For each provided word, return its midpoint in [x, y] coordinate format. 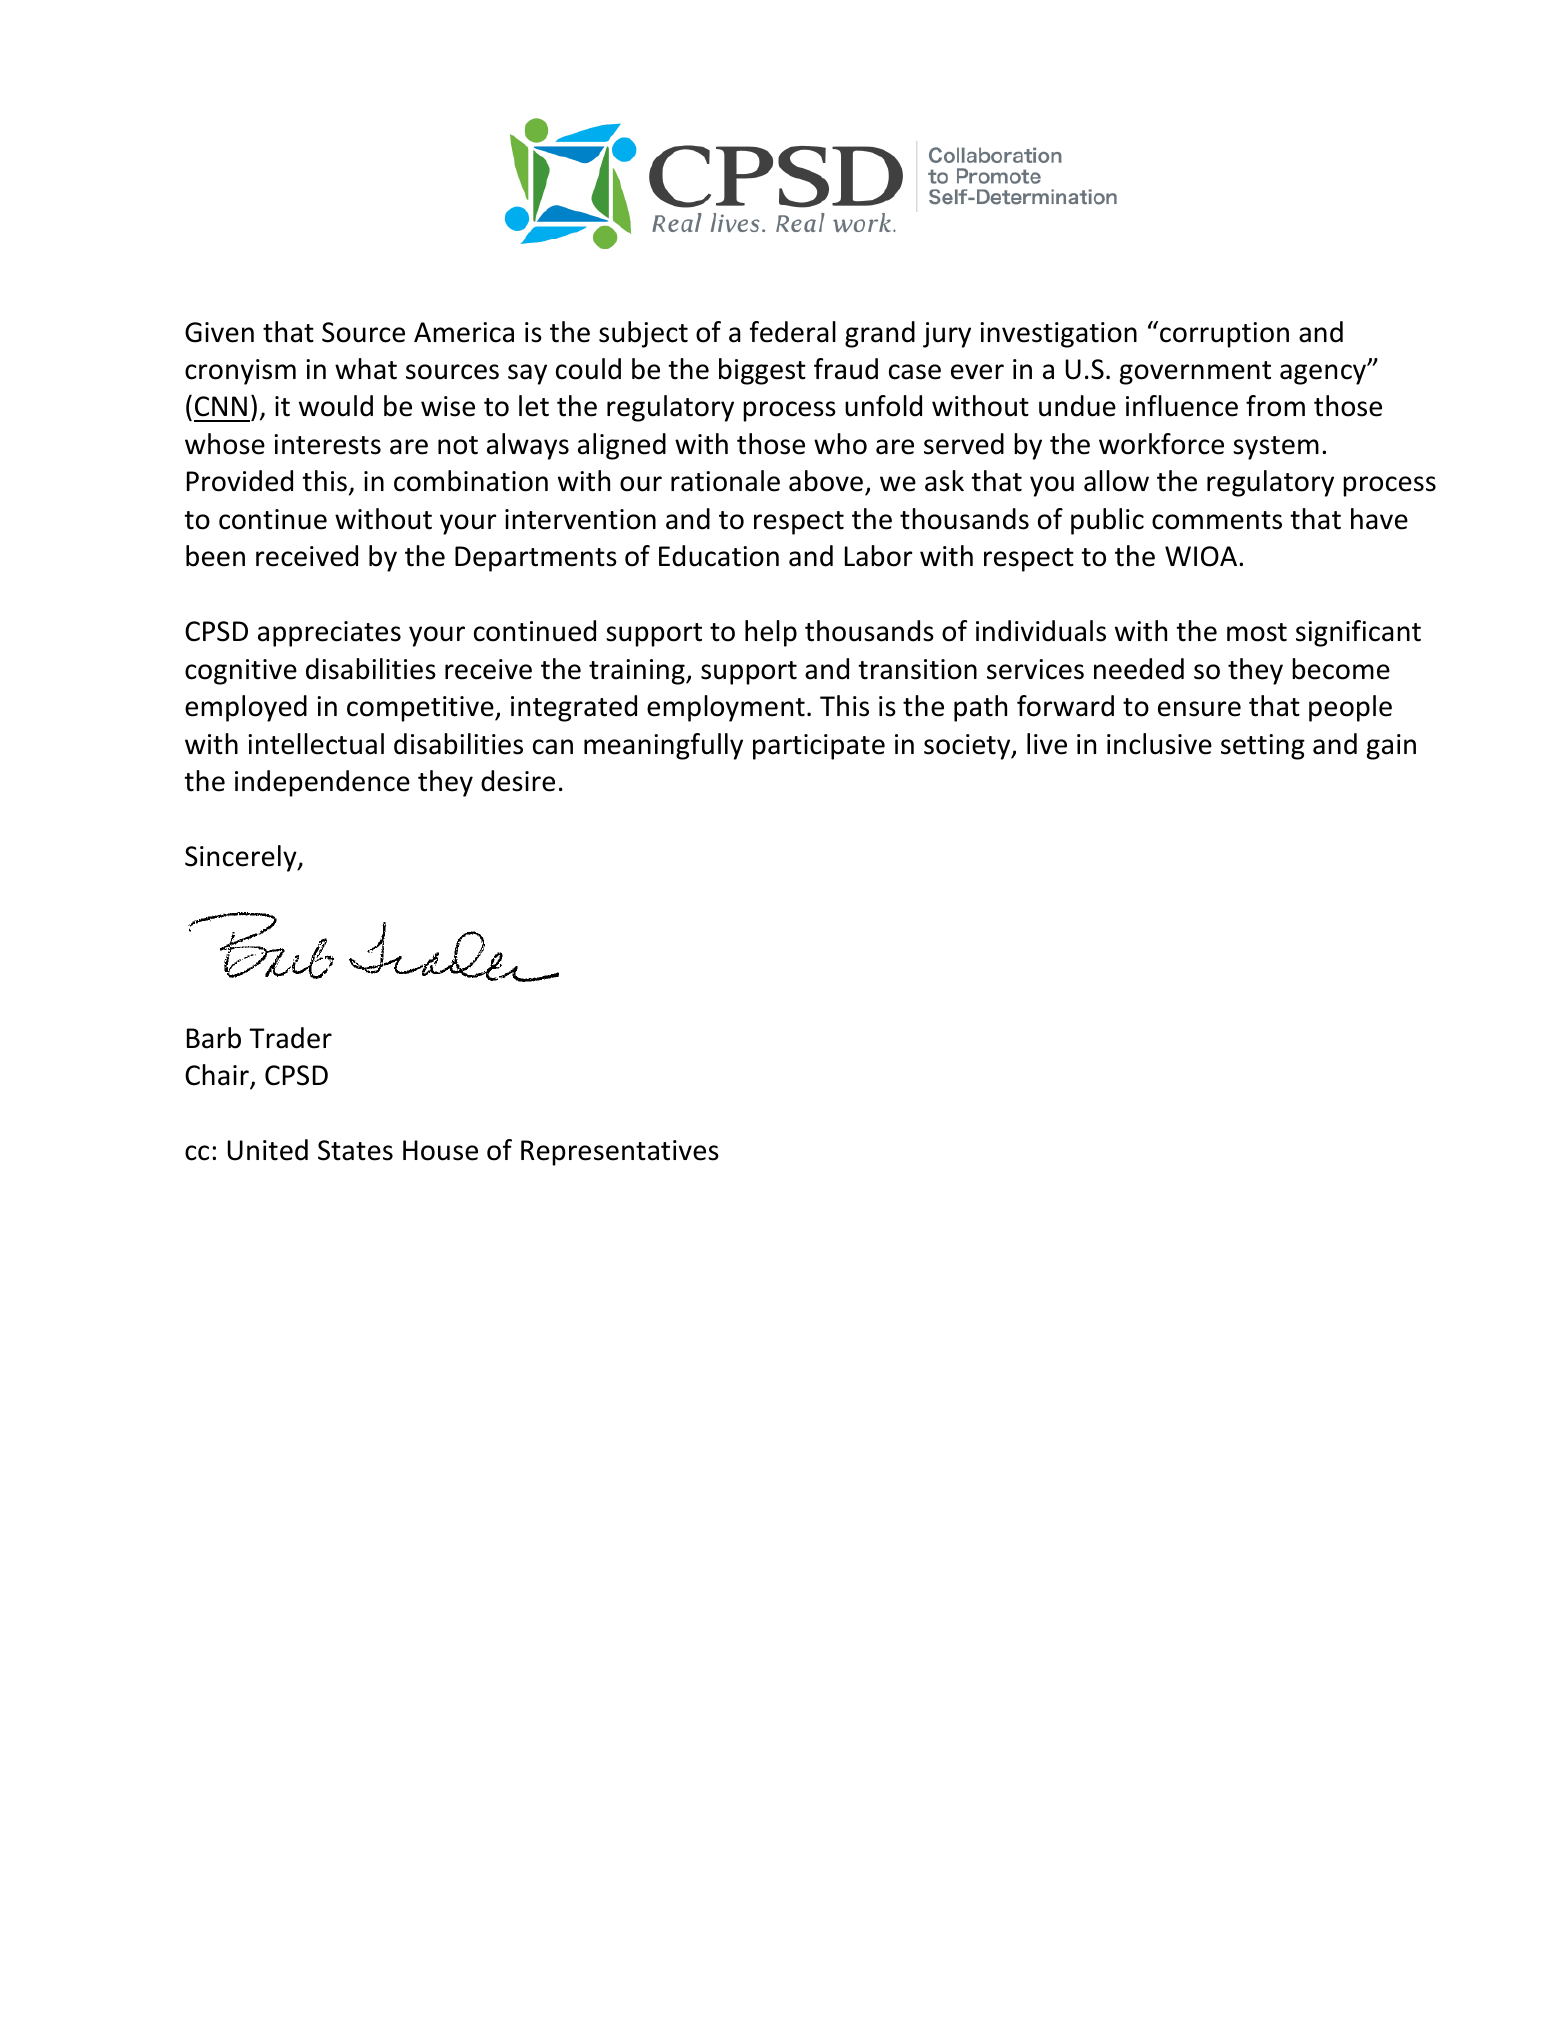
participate [819, 747]
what [366, 369]
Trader [290, 1038]
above [827, 482]
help [771, 633]
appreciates [329, 634]
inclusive [1159, 744]
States [355, 1150]
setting [1263, 747]
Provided [240, 481]
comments [1217, 520]
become [1341, 669]
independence [322, 783]
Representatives [620, 1153]
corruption [1224, 335]
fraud [846, 369]
